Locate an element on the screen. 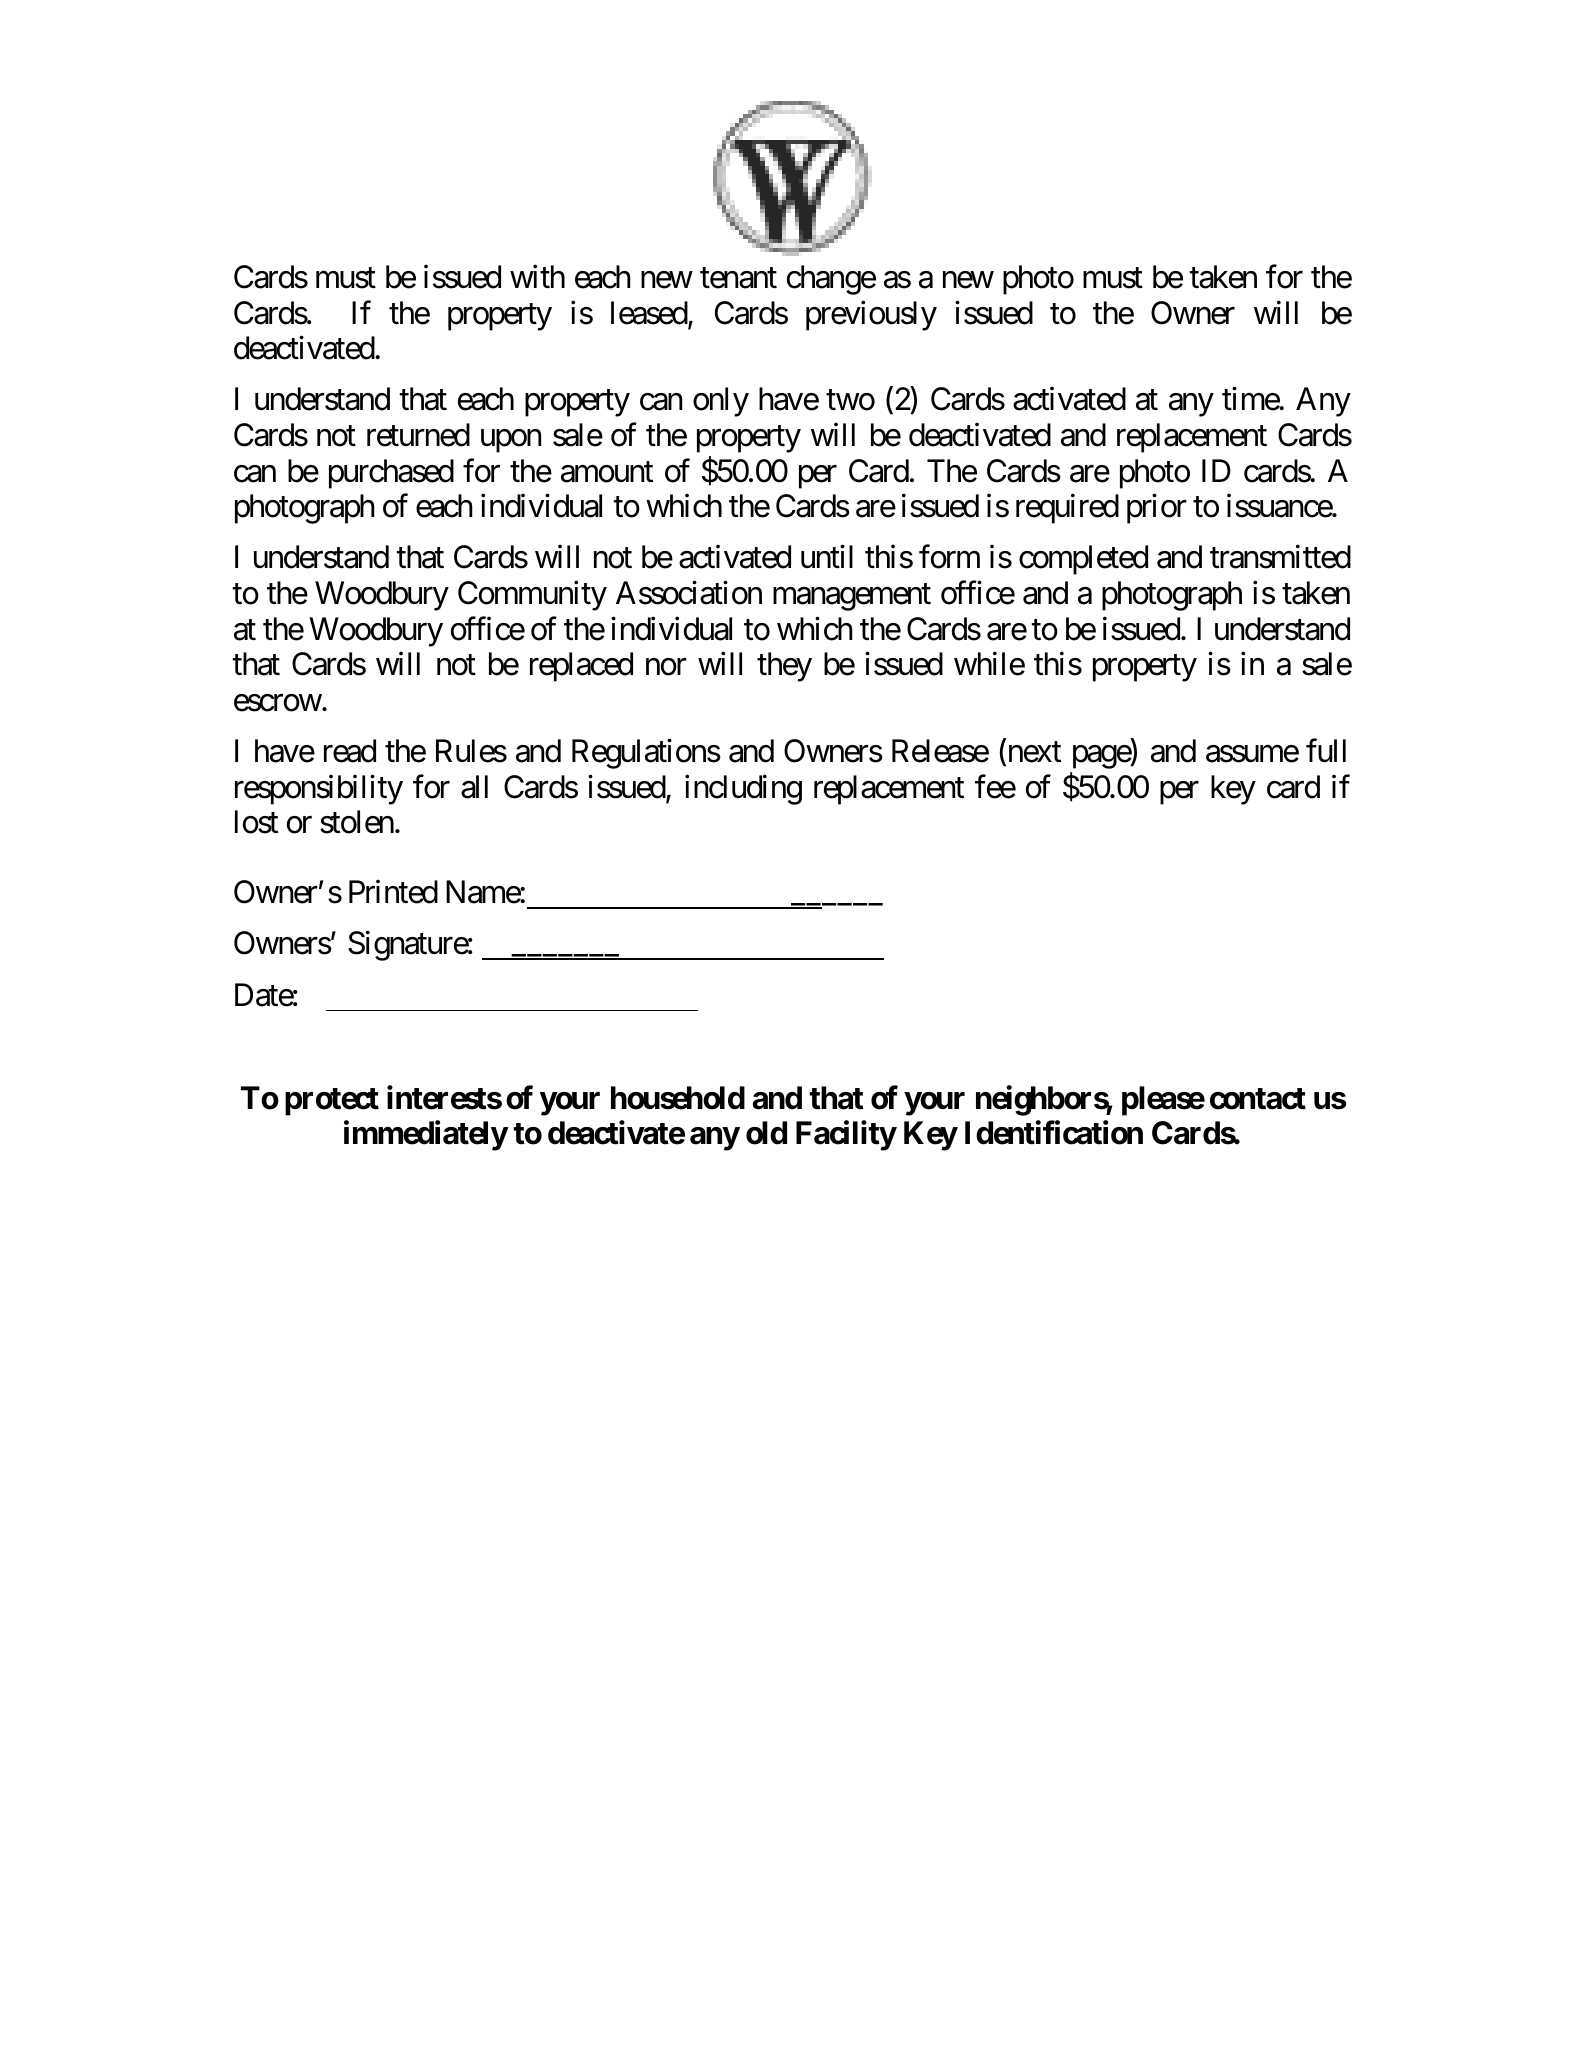 The width and height of the screenshot is (1582, 2047). protect is located at coordinates (332, 1102).
